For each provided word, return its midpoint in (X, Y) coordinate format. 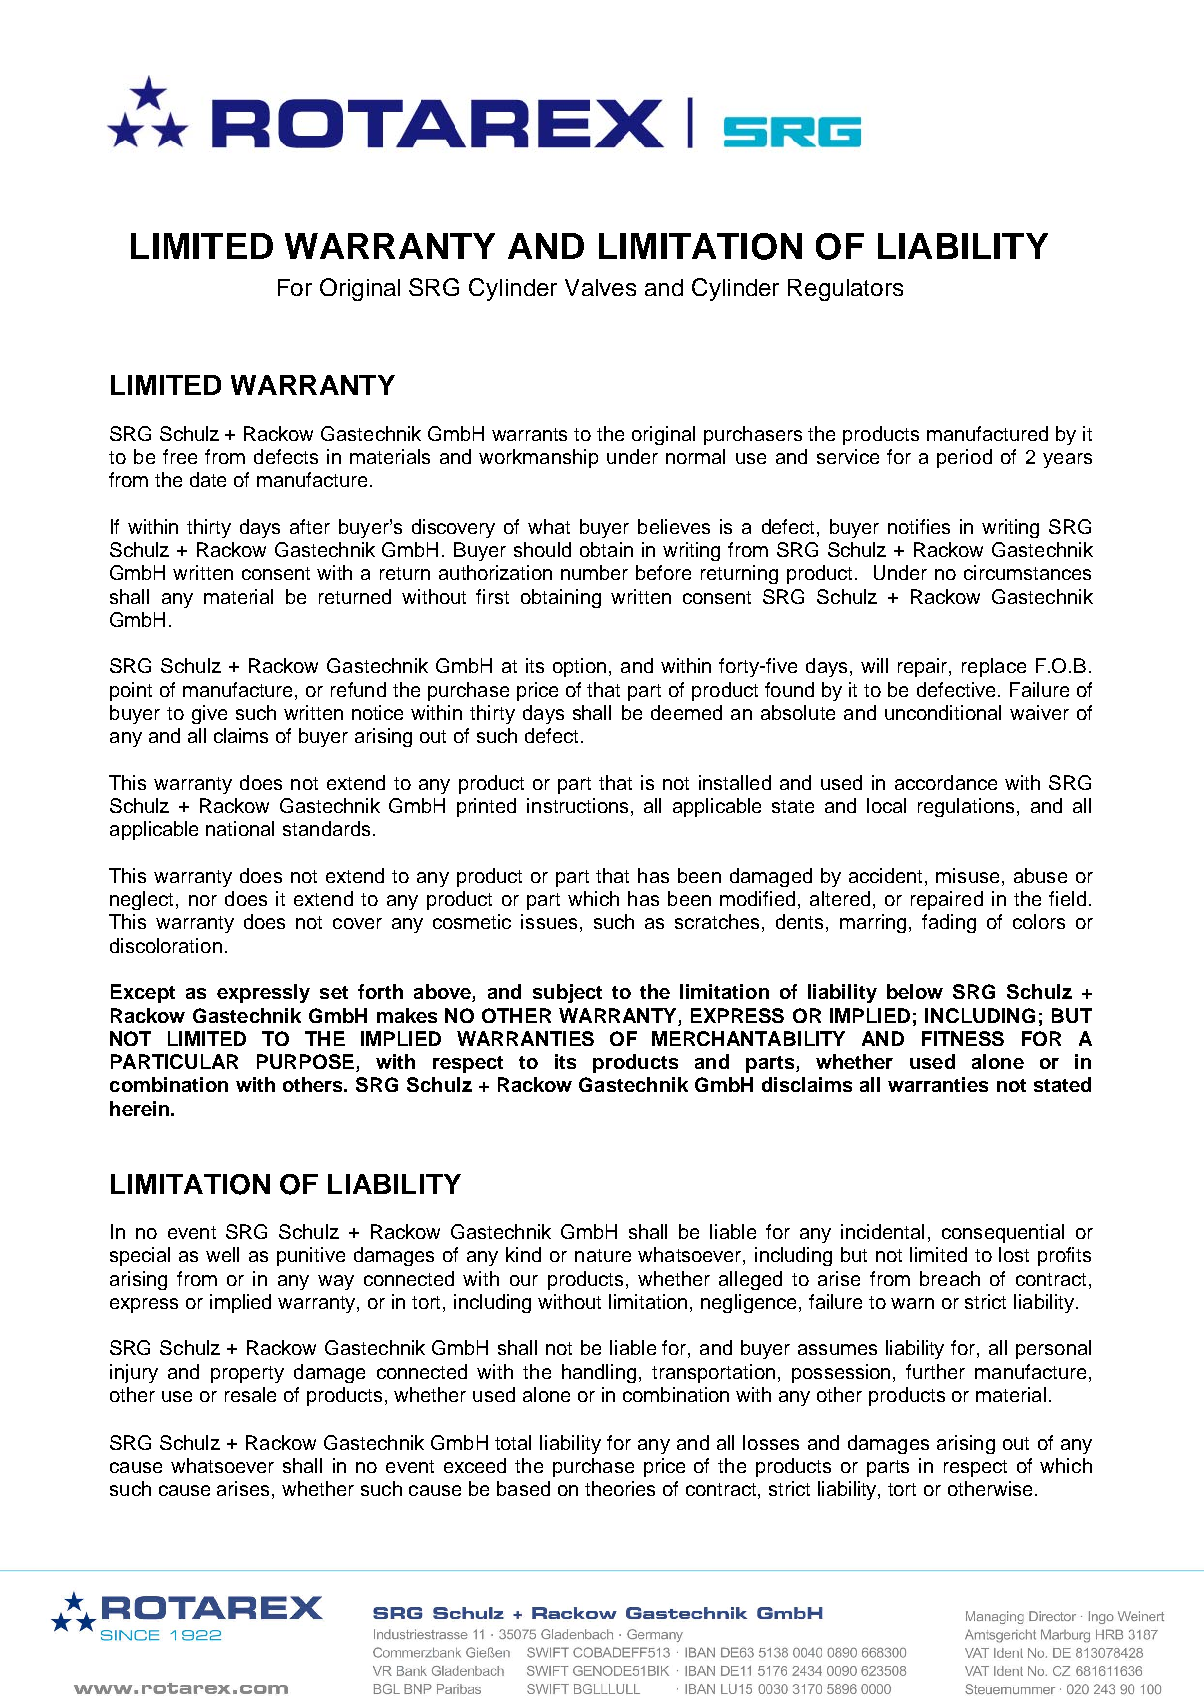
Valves (600, 287)
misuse (967, 875)
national (240, 828)
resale (250, 1394)
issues (549, 921)
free (180, 456)
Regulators (845, 290)
